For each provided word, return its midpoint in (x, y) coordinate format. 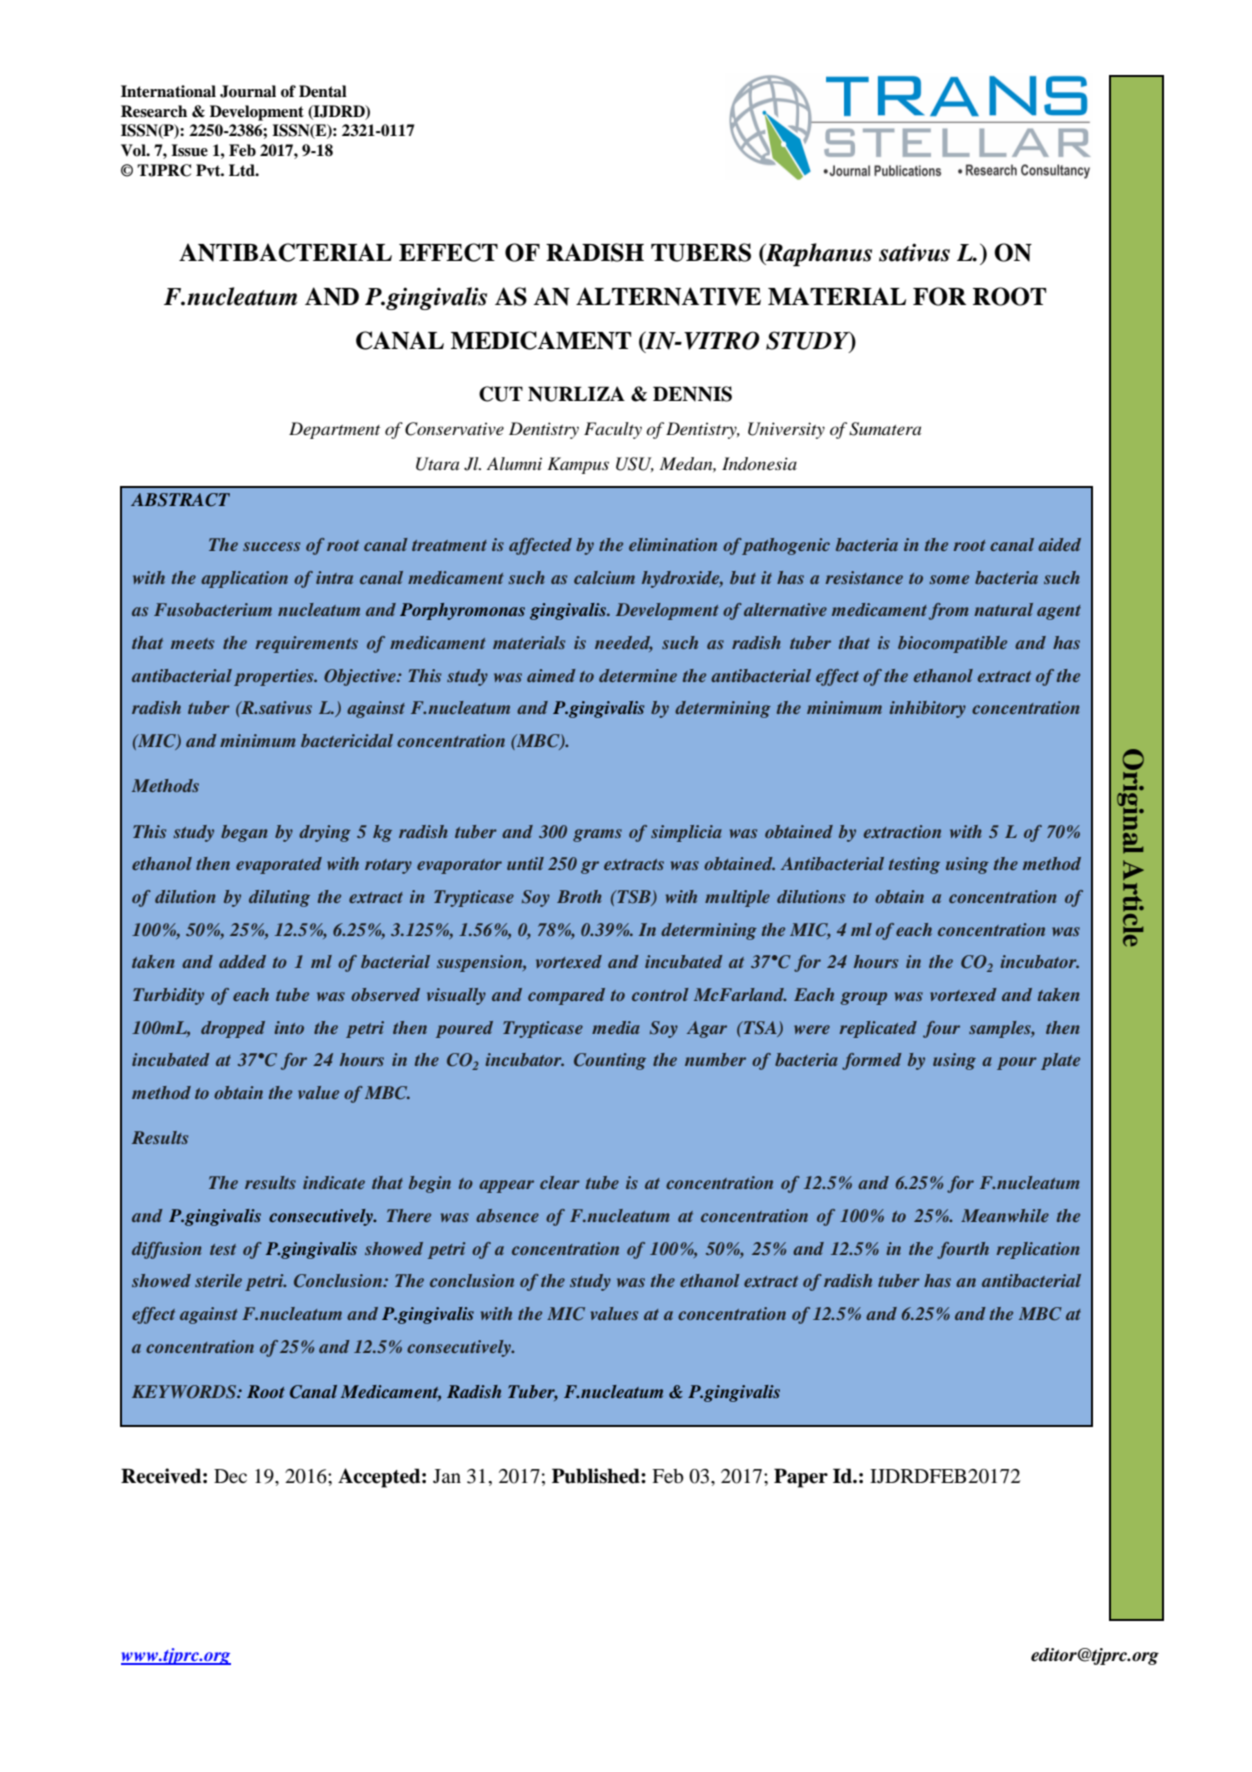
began (244, 833)
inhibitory (927, 709)
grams (597, 835)
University (786, 430)
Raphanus (818, 255)
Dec (230, 1476)
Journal (248, 91)
